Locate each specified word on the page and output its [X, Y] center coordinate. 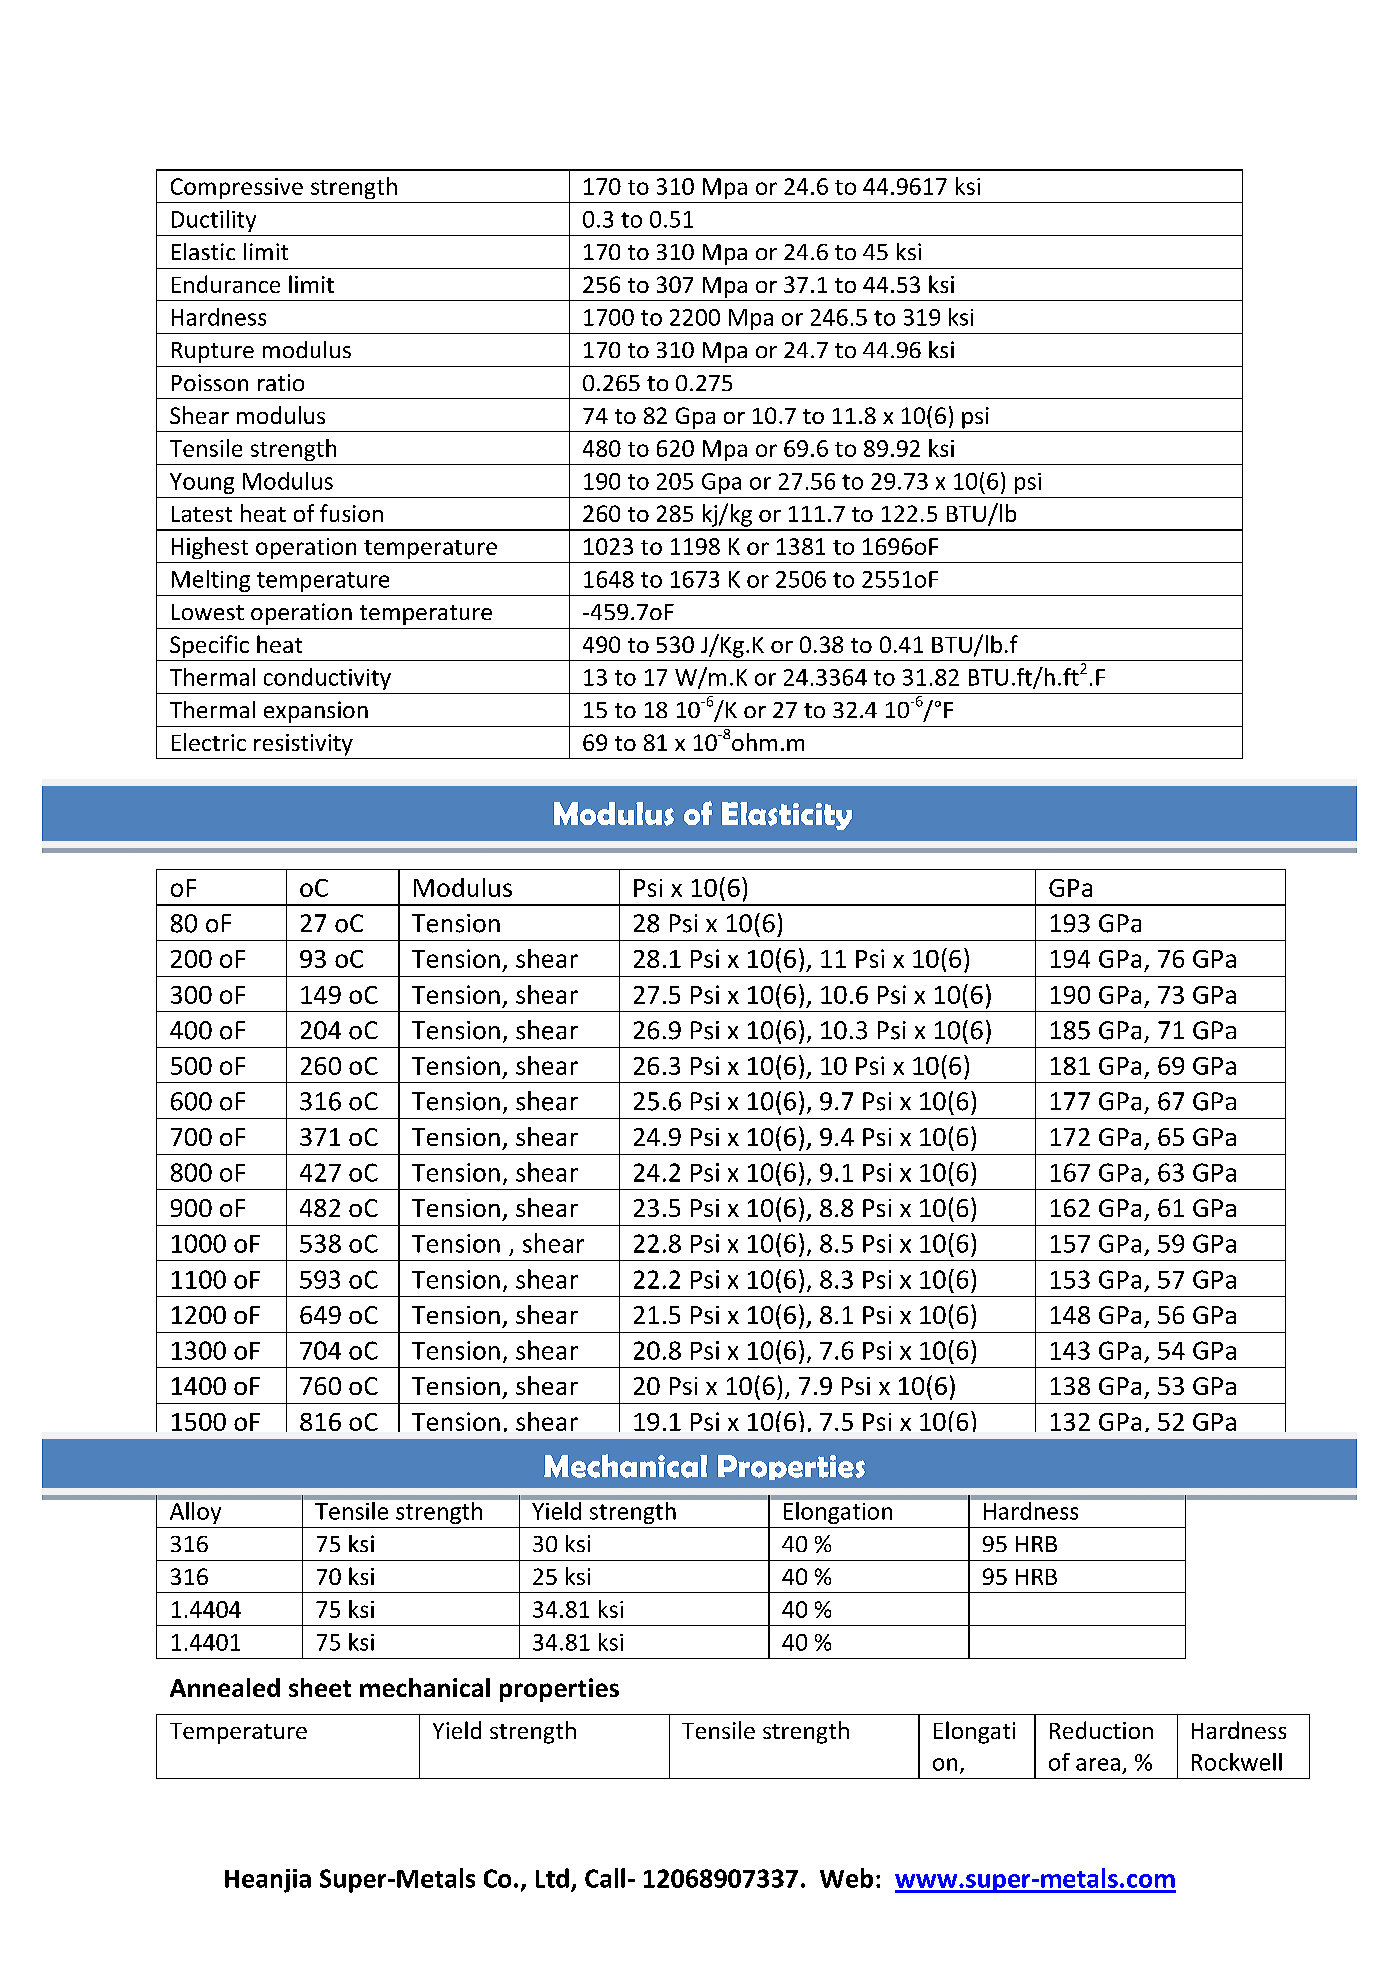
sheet [320, 1687]
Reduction [1101, 1730]
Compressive [237, 188]
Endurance [226, 284]
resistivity [303, 745]
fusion [351, 513]
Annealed [225, 1687]
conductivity [327, 679]
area [1098, 1764]
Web [846, 1878]
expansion [316, 712]
